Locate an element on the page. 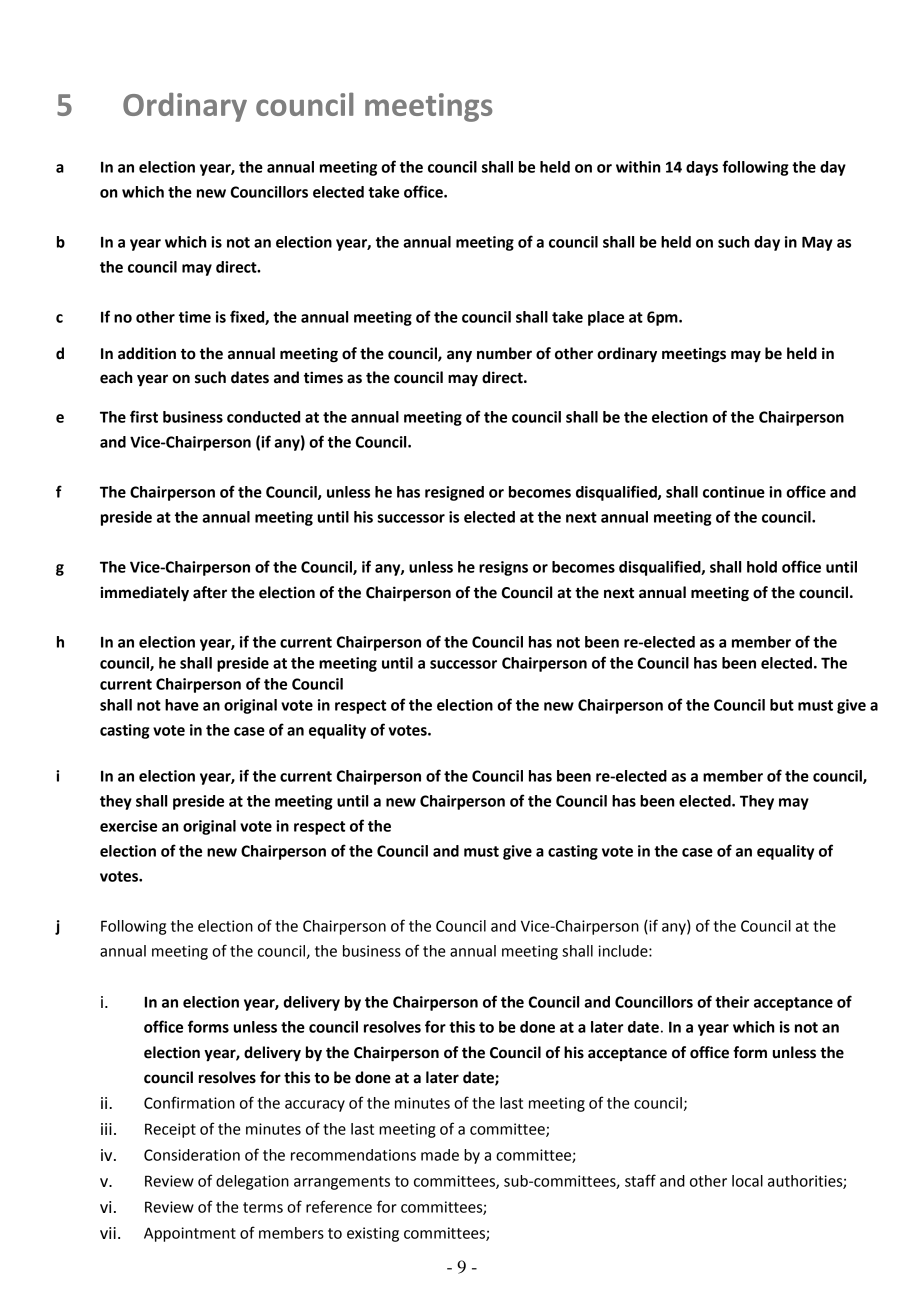  exercise is located at coordinates (128, 826).
